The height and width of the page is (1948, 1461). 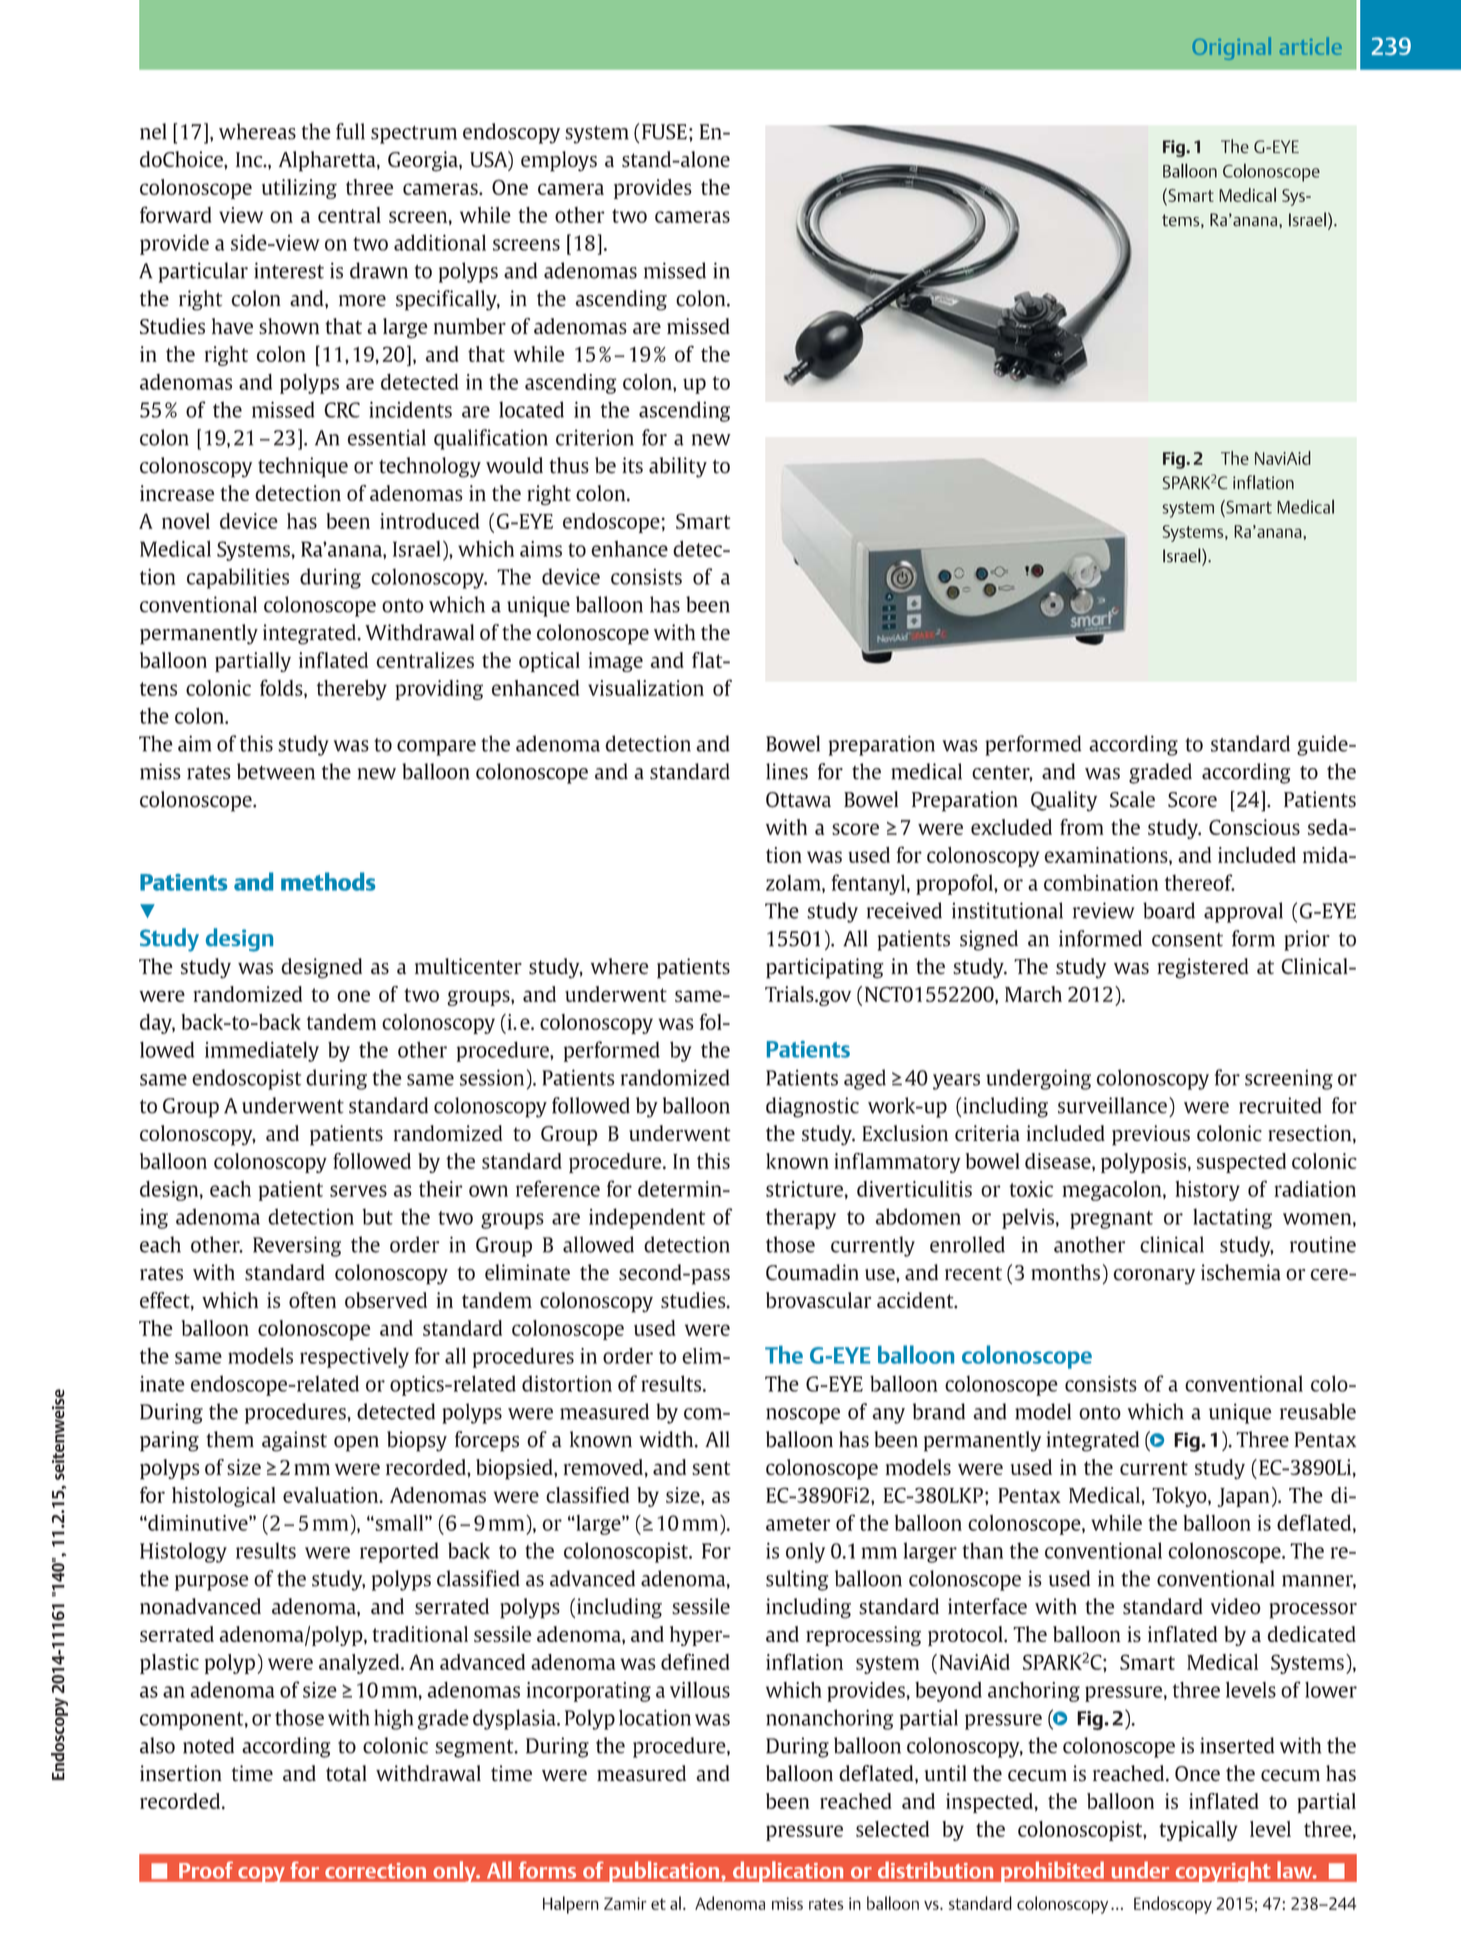 I want to click on methods, so click(x=328, y=881).
